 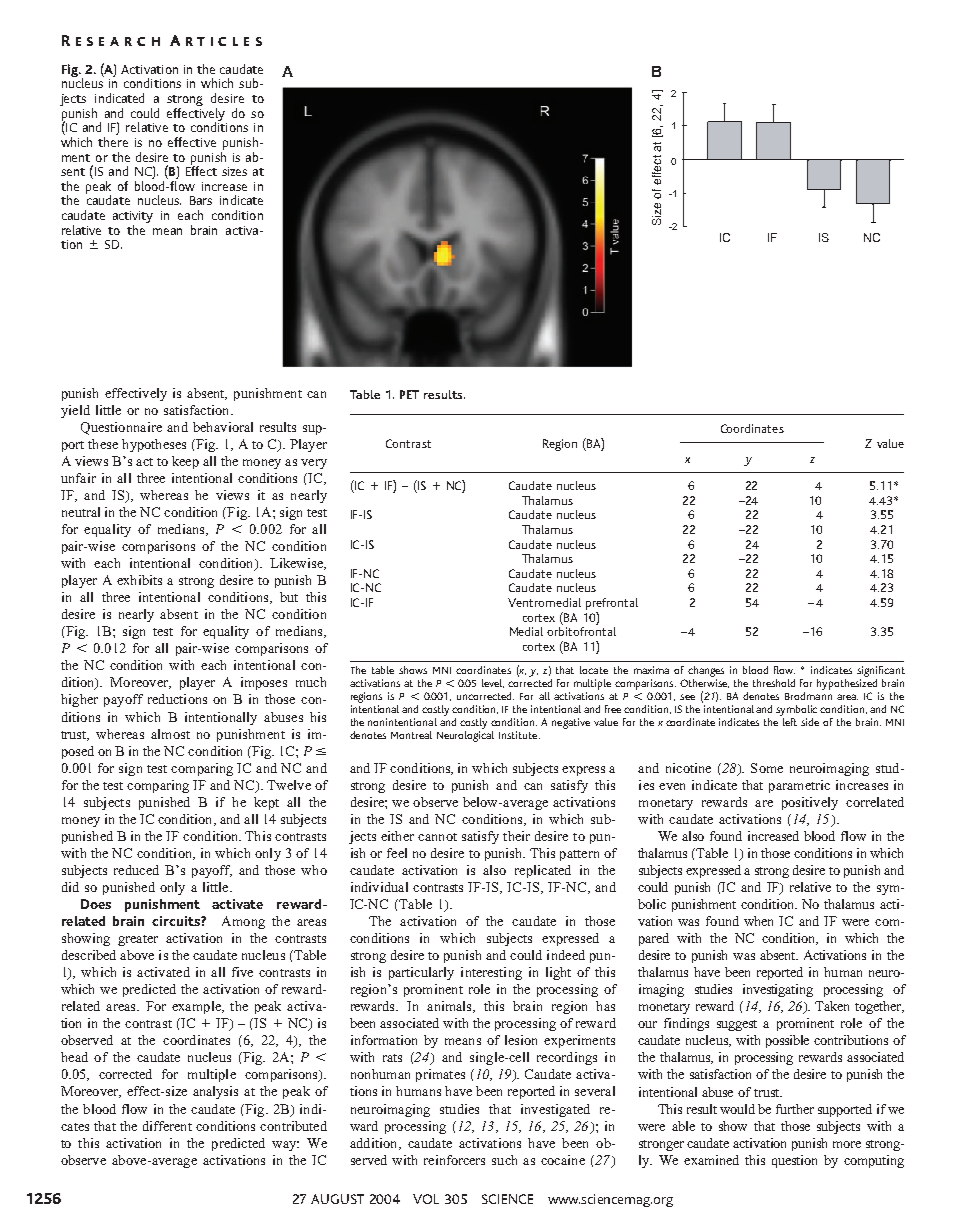 What do you see at coordinates (139, 580) in the screenshot?
I see `exhibits` at bounding box center [139, 580].
